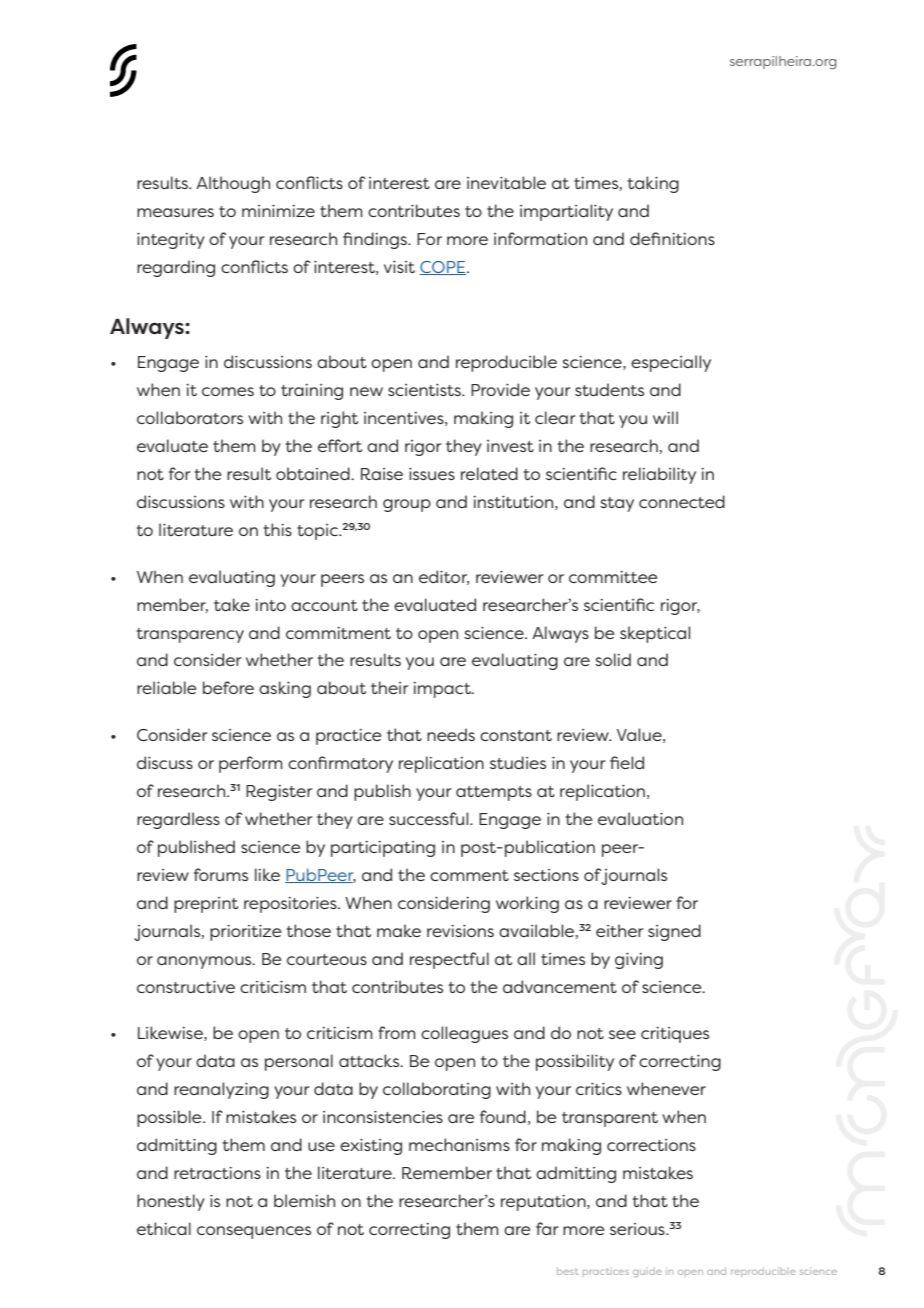 The width and height of the image is (924, 1308). What do you see at coordinates (254, 1232) in the image?
I see `consequences` at bounding box center [254, 1232].
